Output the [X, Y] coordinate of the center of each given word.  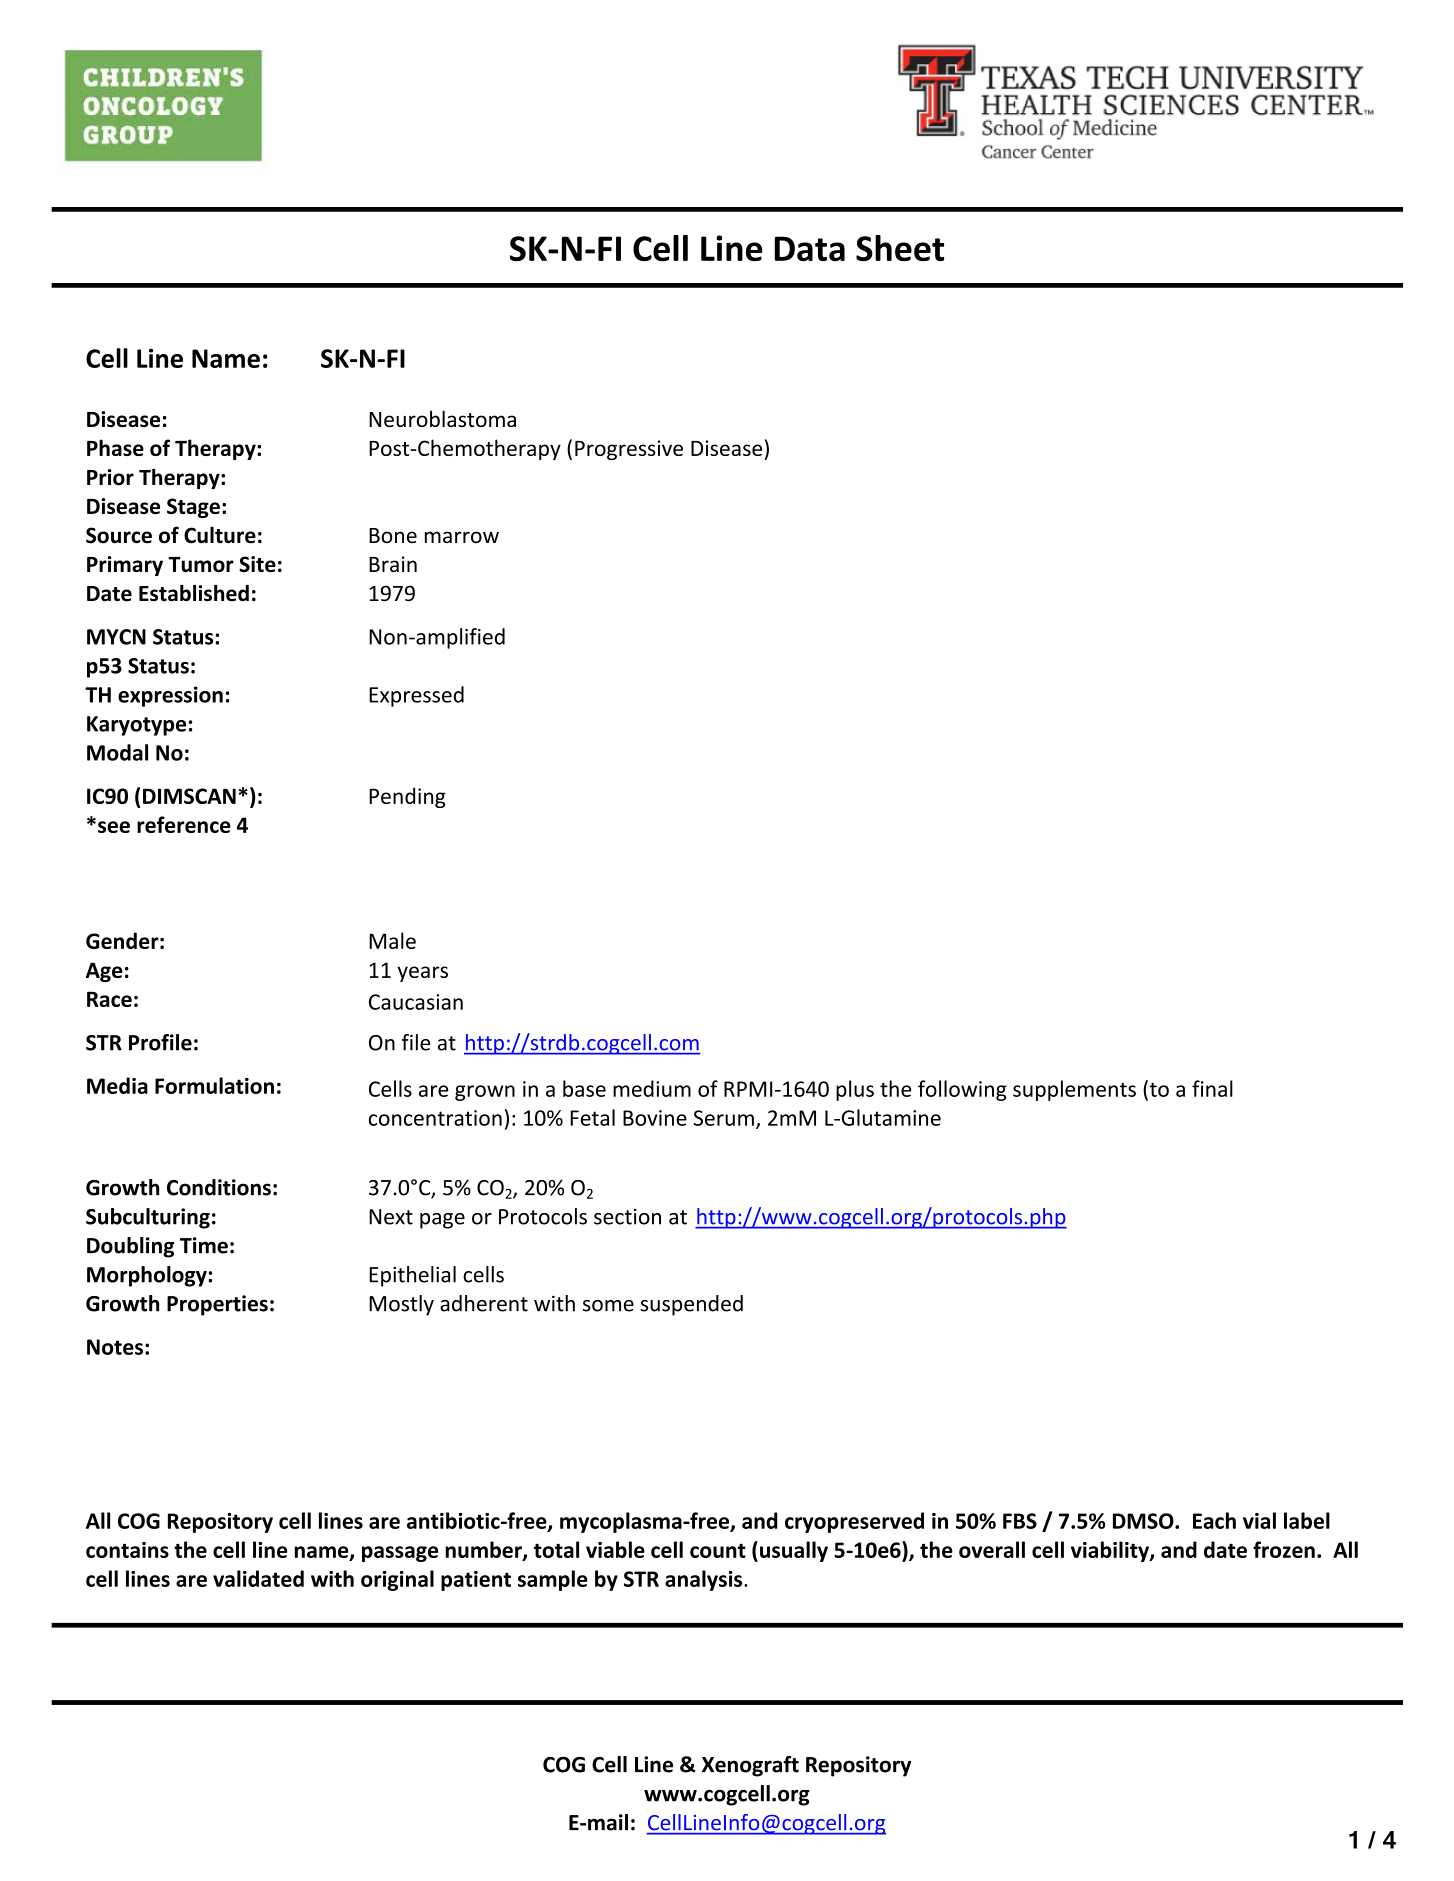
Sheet [900, 248]
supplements [1074, 1090]
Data [810, 249]
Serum [723, 1118]
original [397, 1580]
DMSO [1144, 1521]
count [718, 1550]
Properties [217, 1305]
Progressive [629, 450]
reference [184, 824]
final [1212, 1088]
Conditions [219, 1187]
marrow [462, 537]
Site [257, 564]
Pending [407, 797]
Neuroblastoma [442, 418]
